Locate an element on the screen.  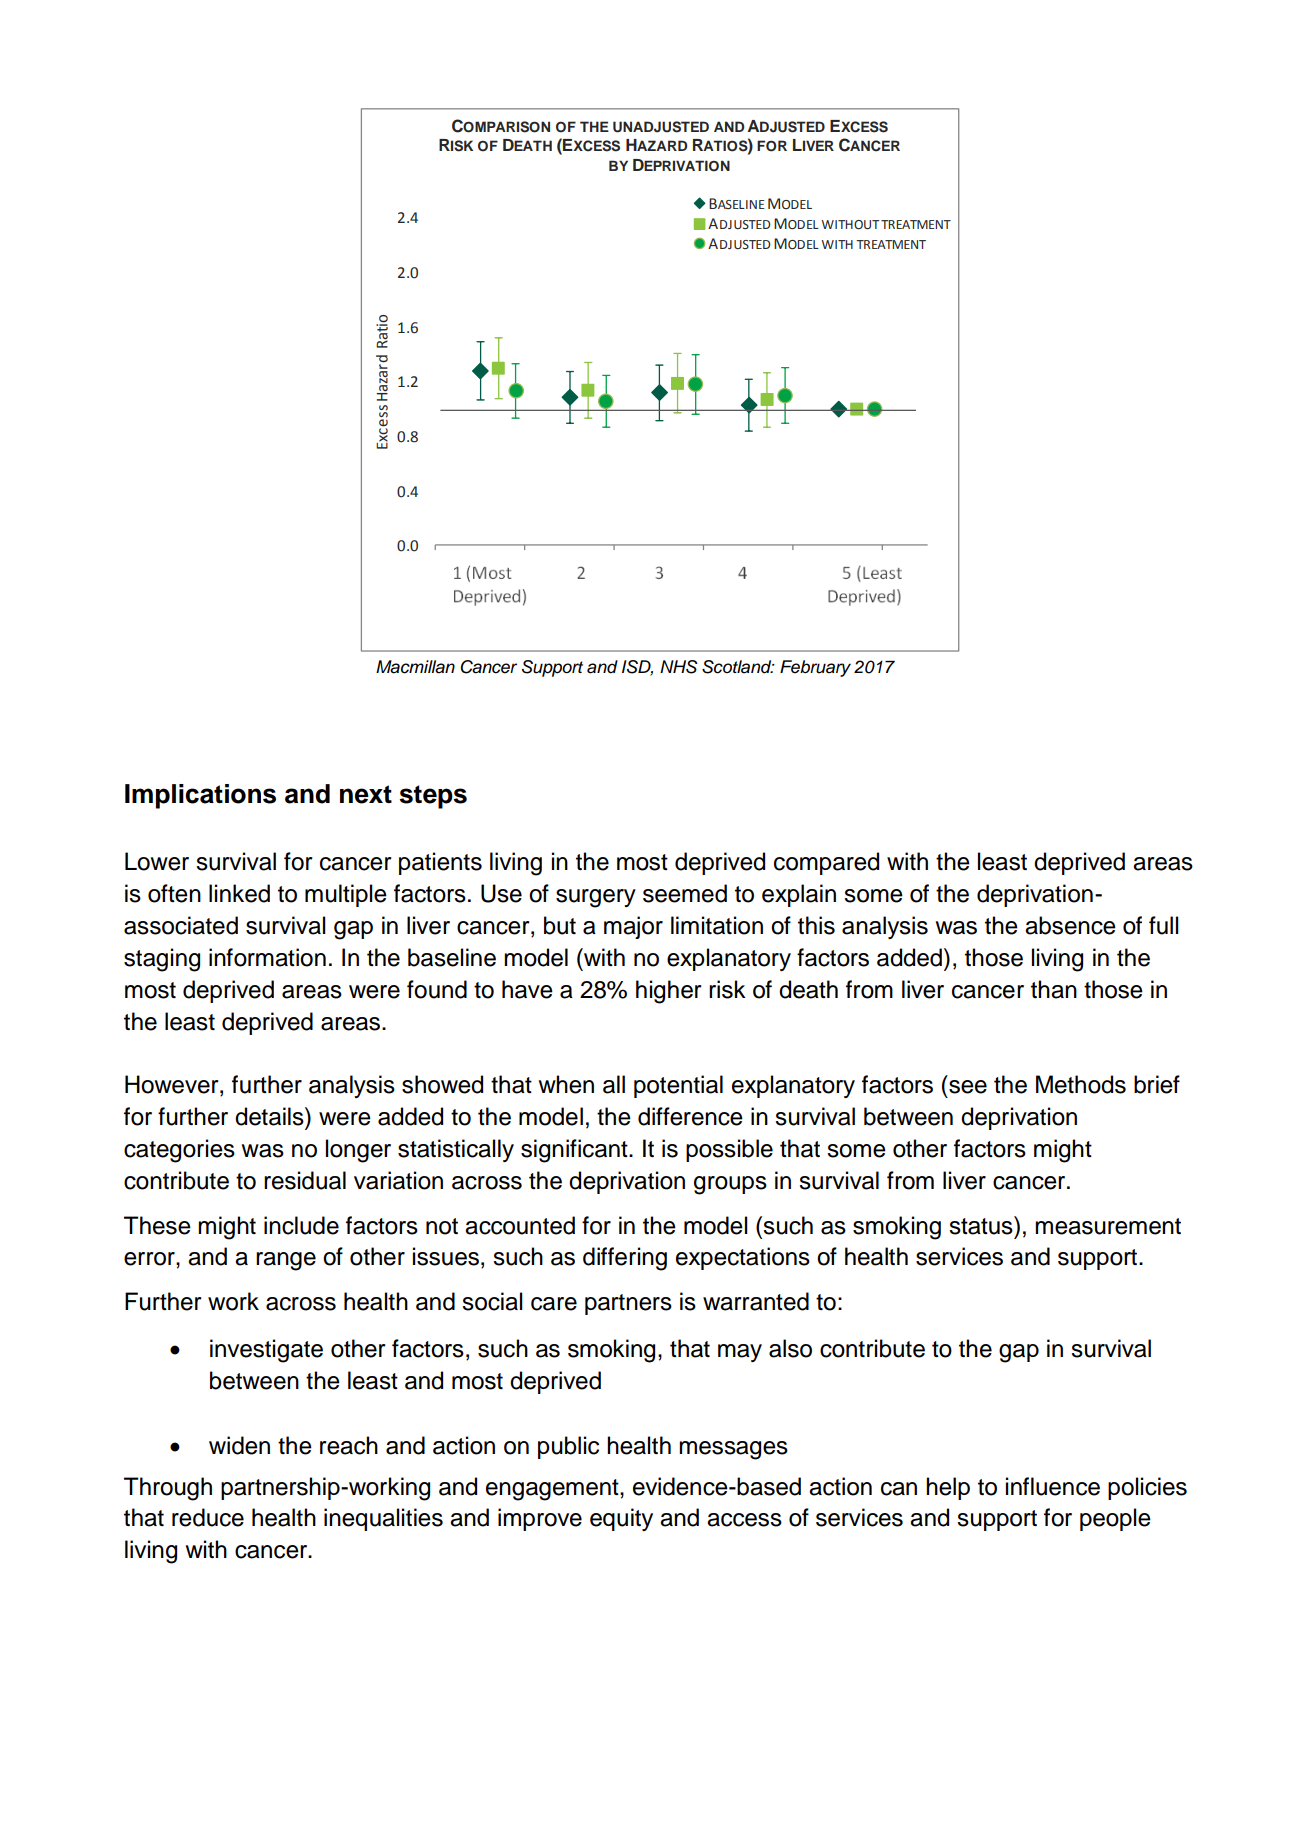
residual is located at coordinates (305, 1180).
